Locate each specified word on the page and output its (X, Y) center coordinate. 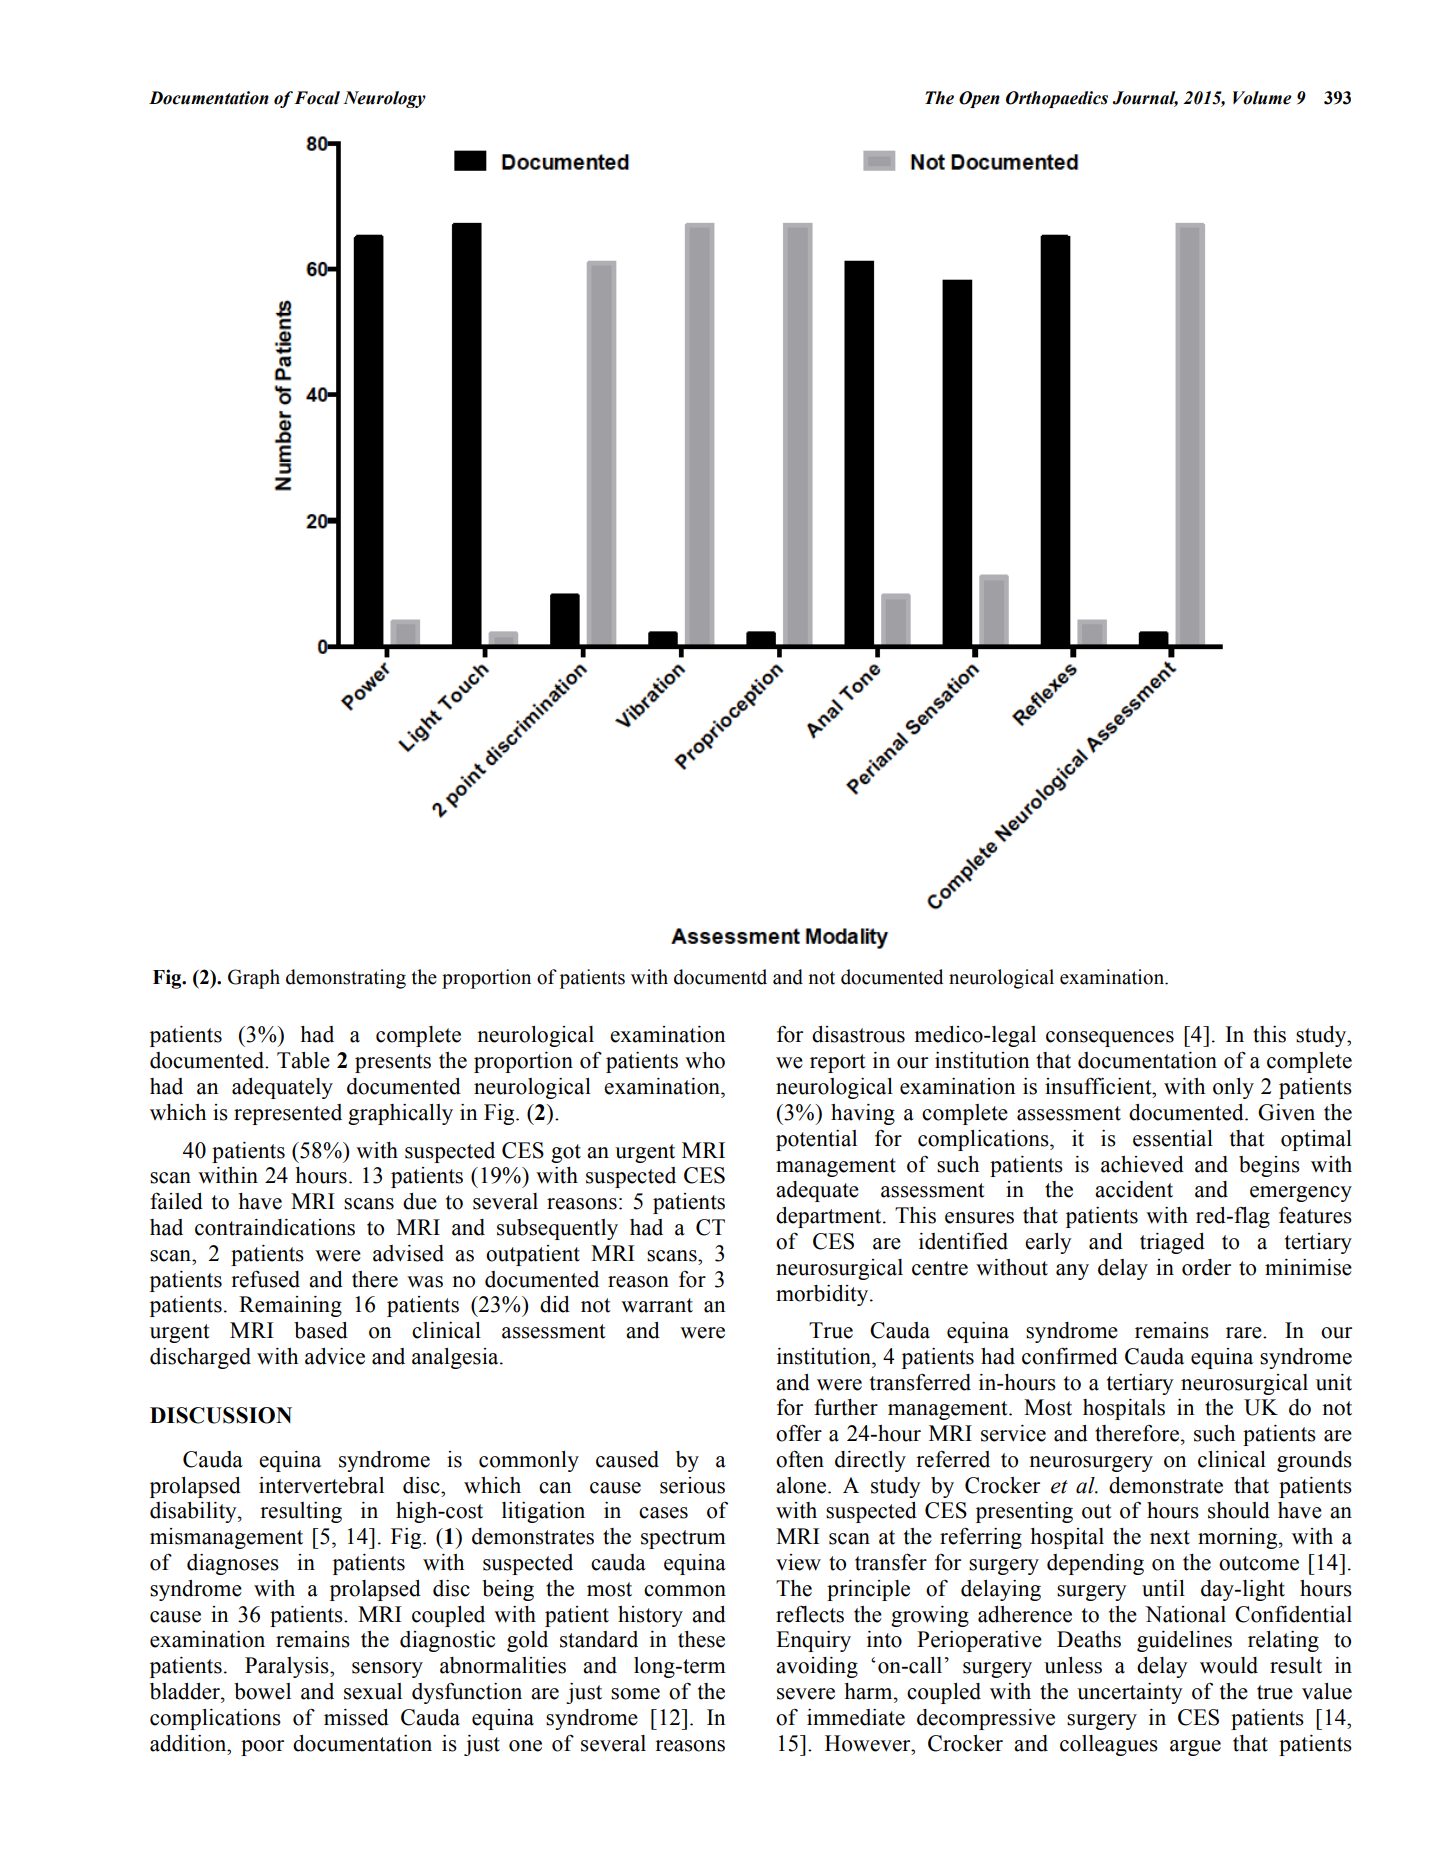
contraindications (275, 1227)
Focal (317, 98)
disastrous (858, 1034)
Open (979, 99)
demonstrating (346, 979)
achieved (1142, 1164)
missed (356, 1717)
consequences (1110, 1039)
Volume (1262, 98)
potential (816, 1140)
